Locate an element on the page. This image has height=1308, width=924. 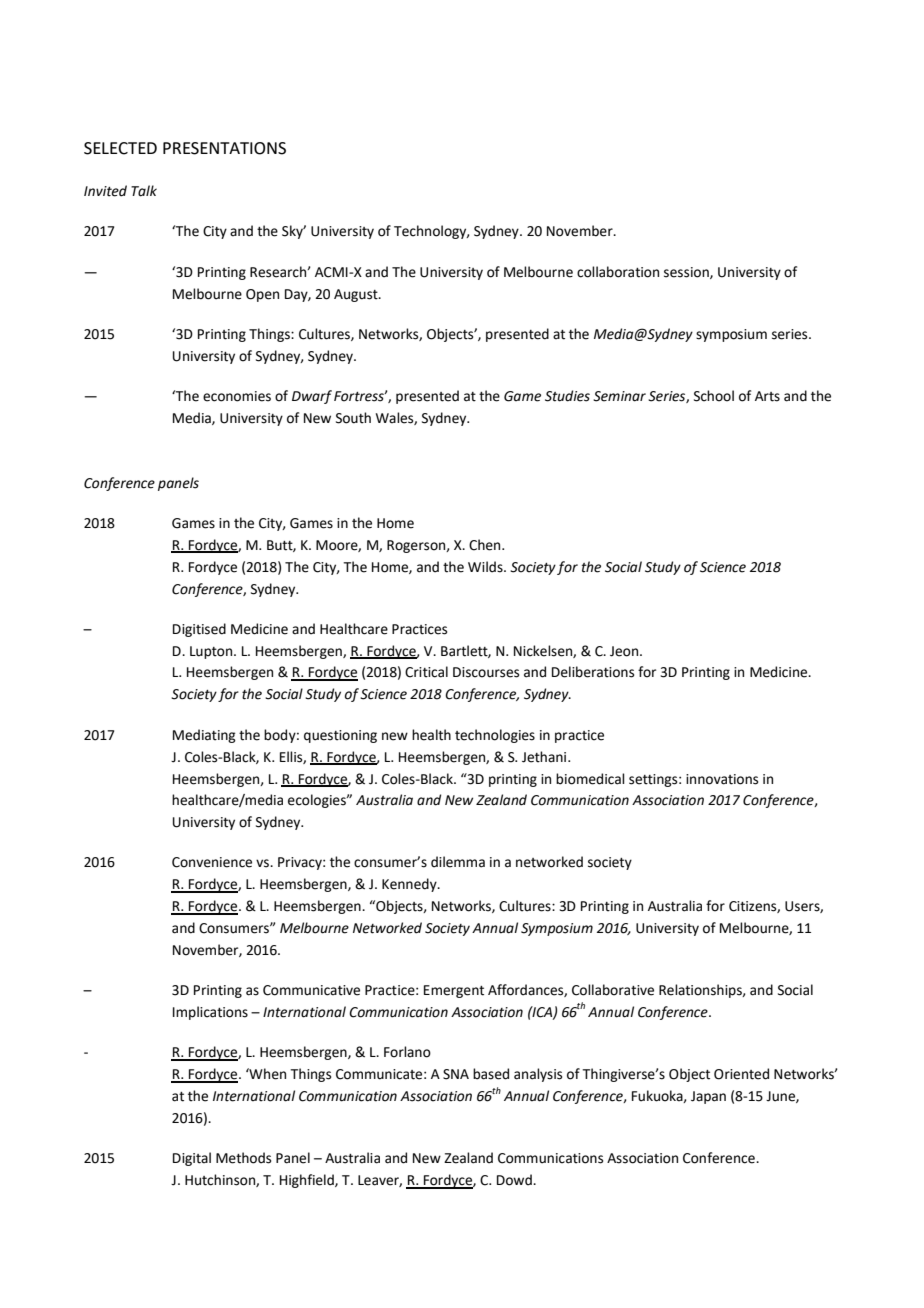
session is located at coordinates (687, 273).
